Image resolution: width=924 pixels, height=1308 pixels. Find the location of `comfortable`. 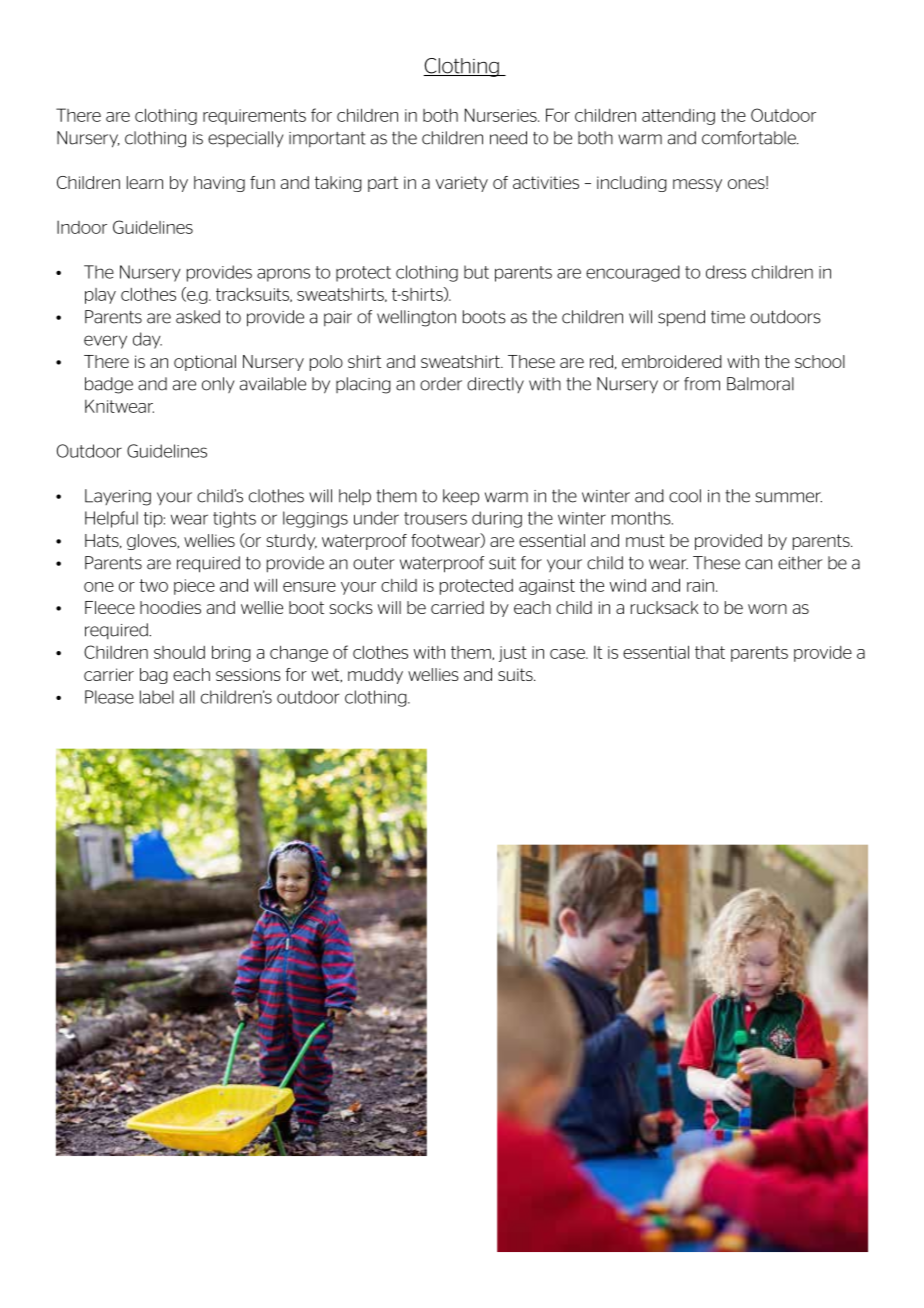

comfortable is located at coordinates (750, 138).
